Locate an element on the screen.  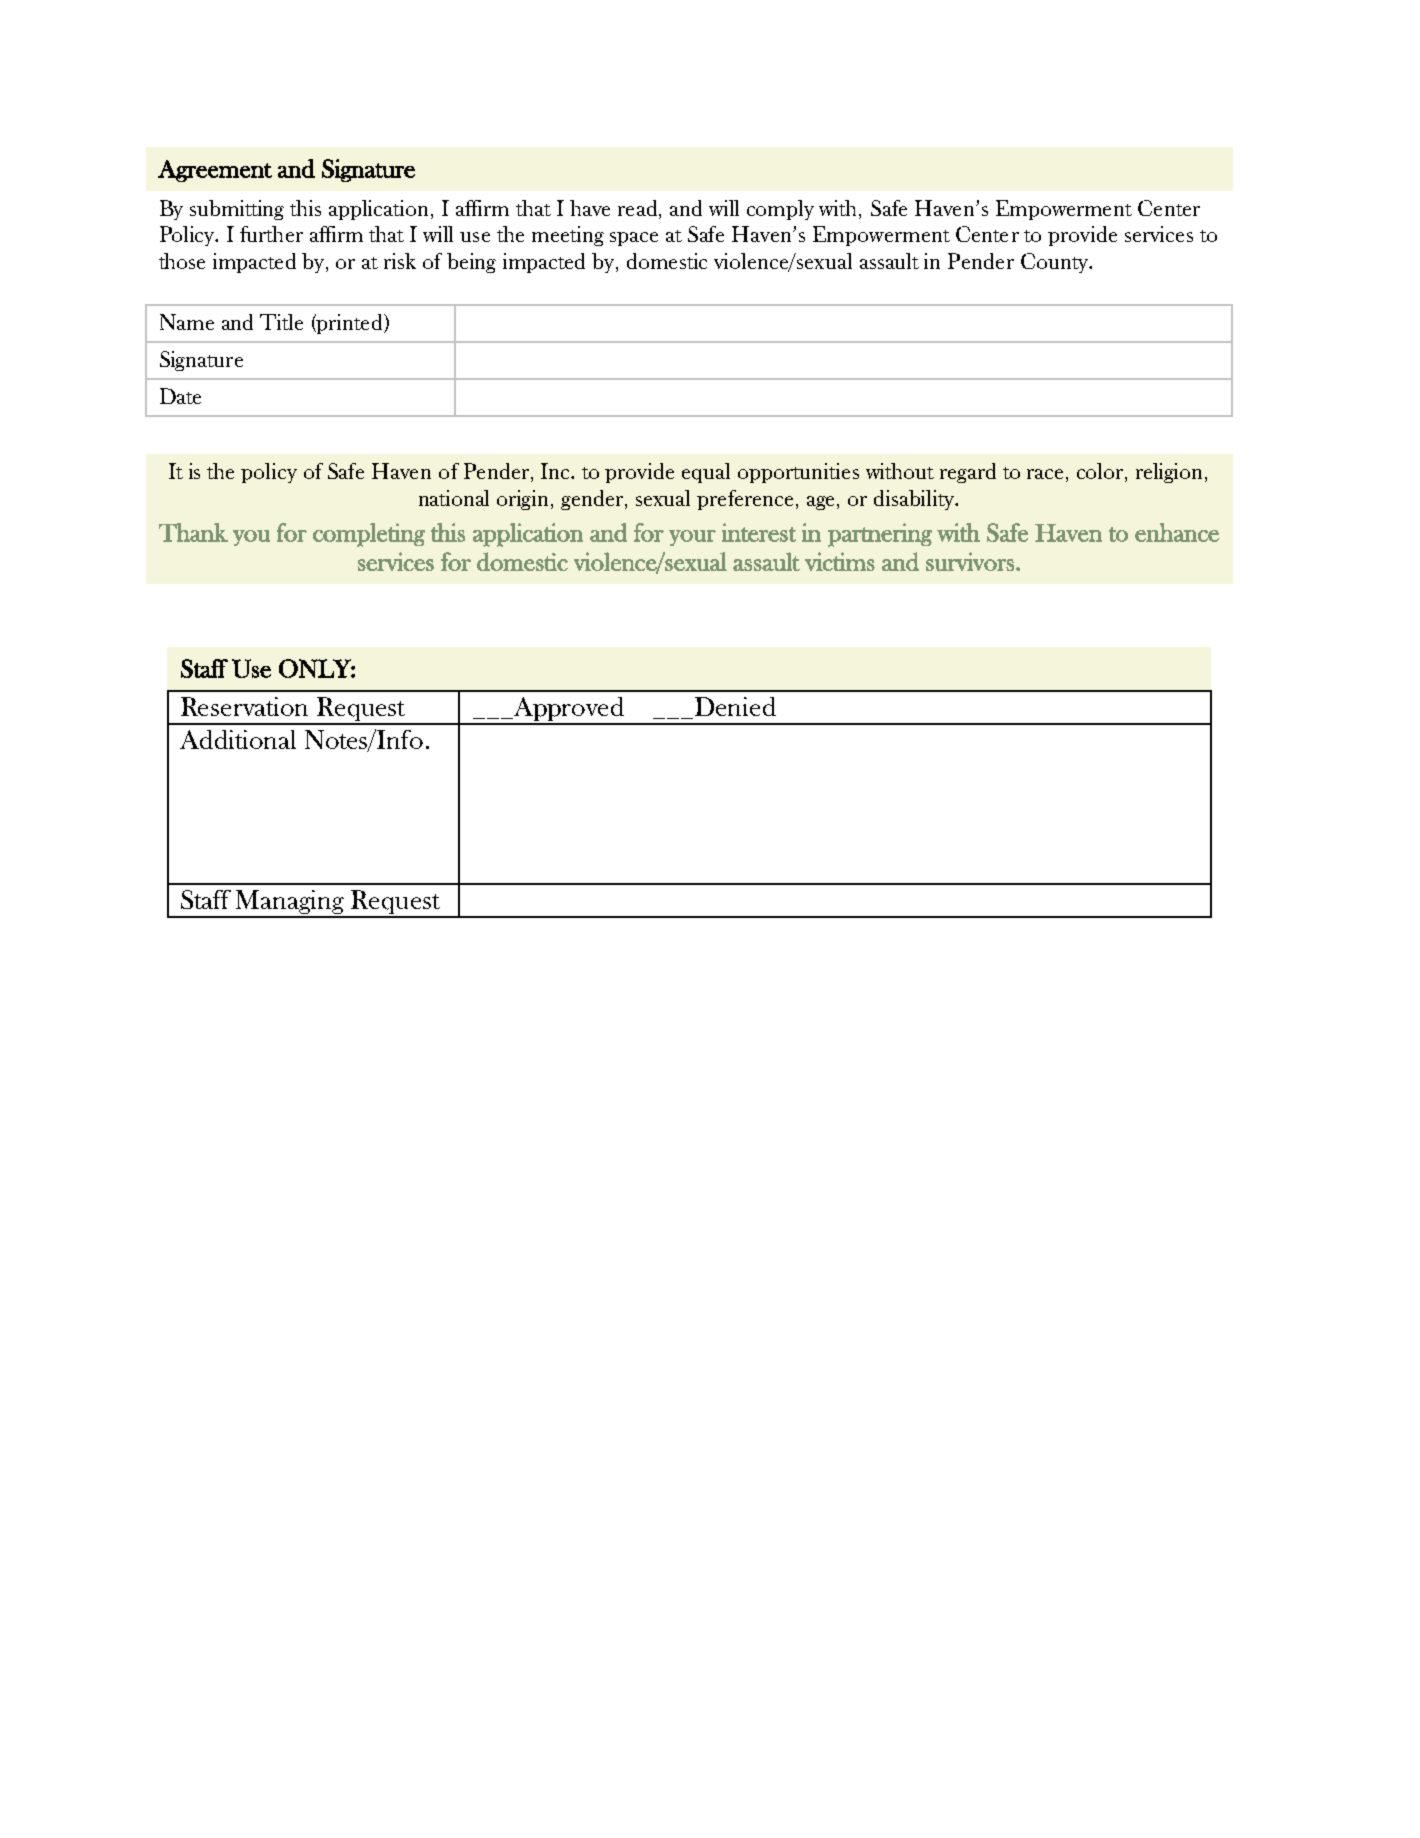
victims is located at coordinates (840, 561).
